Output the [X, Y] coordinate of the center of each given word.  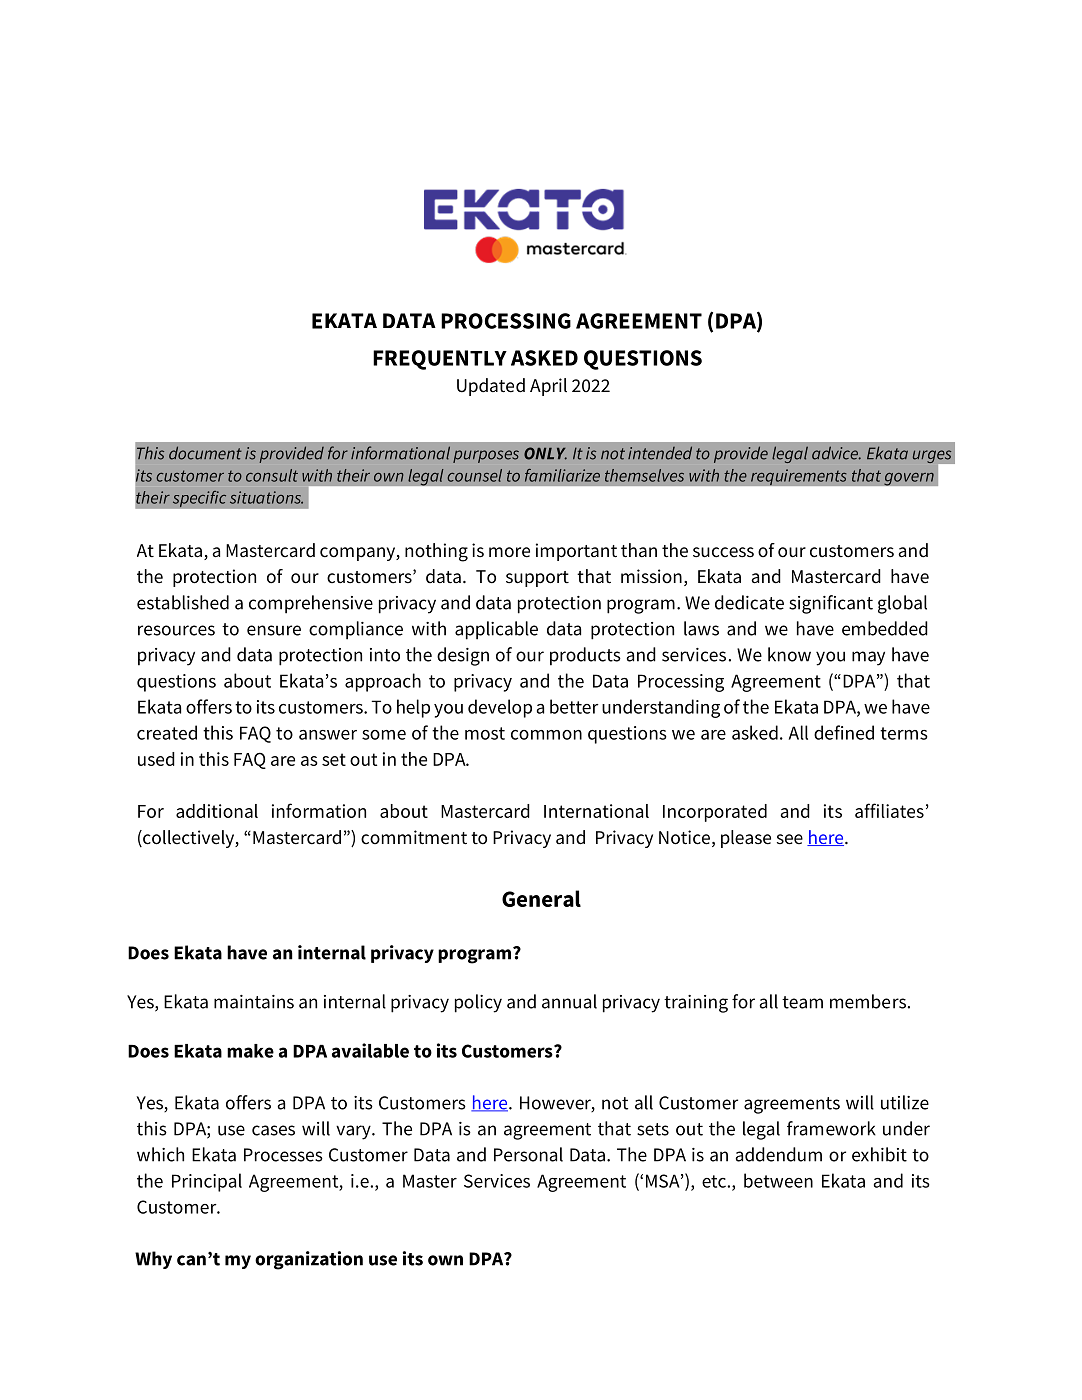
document [205, 453]
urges [933, 458]
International [596, 811]
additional [217, 811]
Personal [528, 1154]
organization [309, 1260]
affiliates [889, 810]
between [778, 1180]
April [548, 387]
